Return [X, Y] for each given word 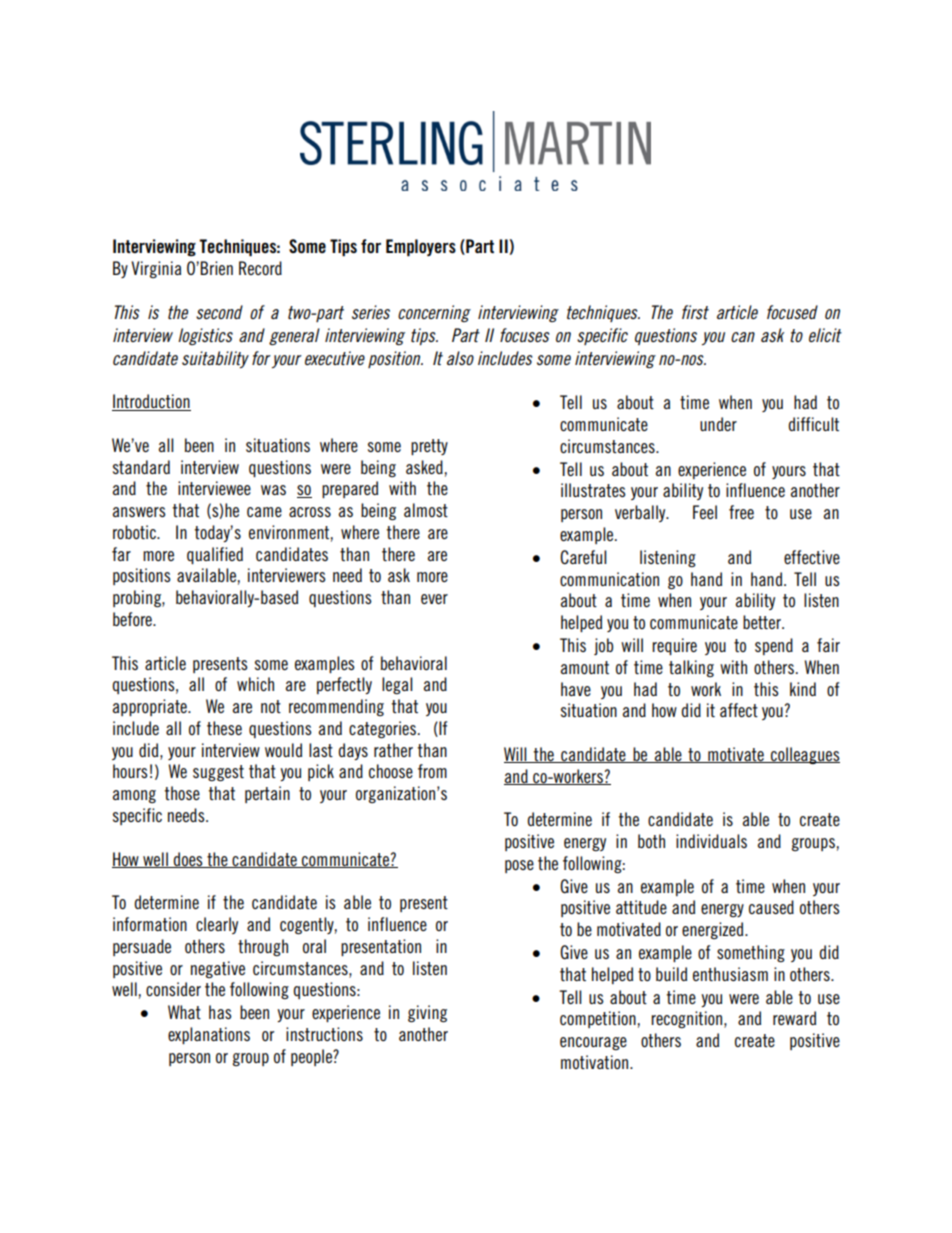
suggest [218, 773]
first [695, 312]
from [432, 771]
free [741, 512]
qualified [215, 555]
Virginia [156, 269]
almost [426, 510]
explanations [209, 1035]
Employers [421, 248]
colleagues [804, 755]
